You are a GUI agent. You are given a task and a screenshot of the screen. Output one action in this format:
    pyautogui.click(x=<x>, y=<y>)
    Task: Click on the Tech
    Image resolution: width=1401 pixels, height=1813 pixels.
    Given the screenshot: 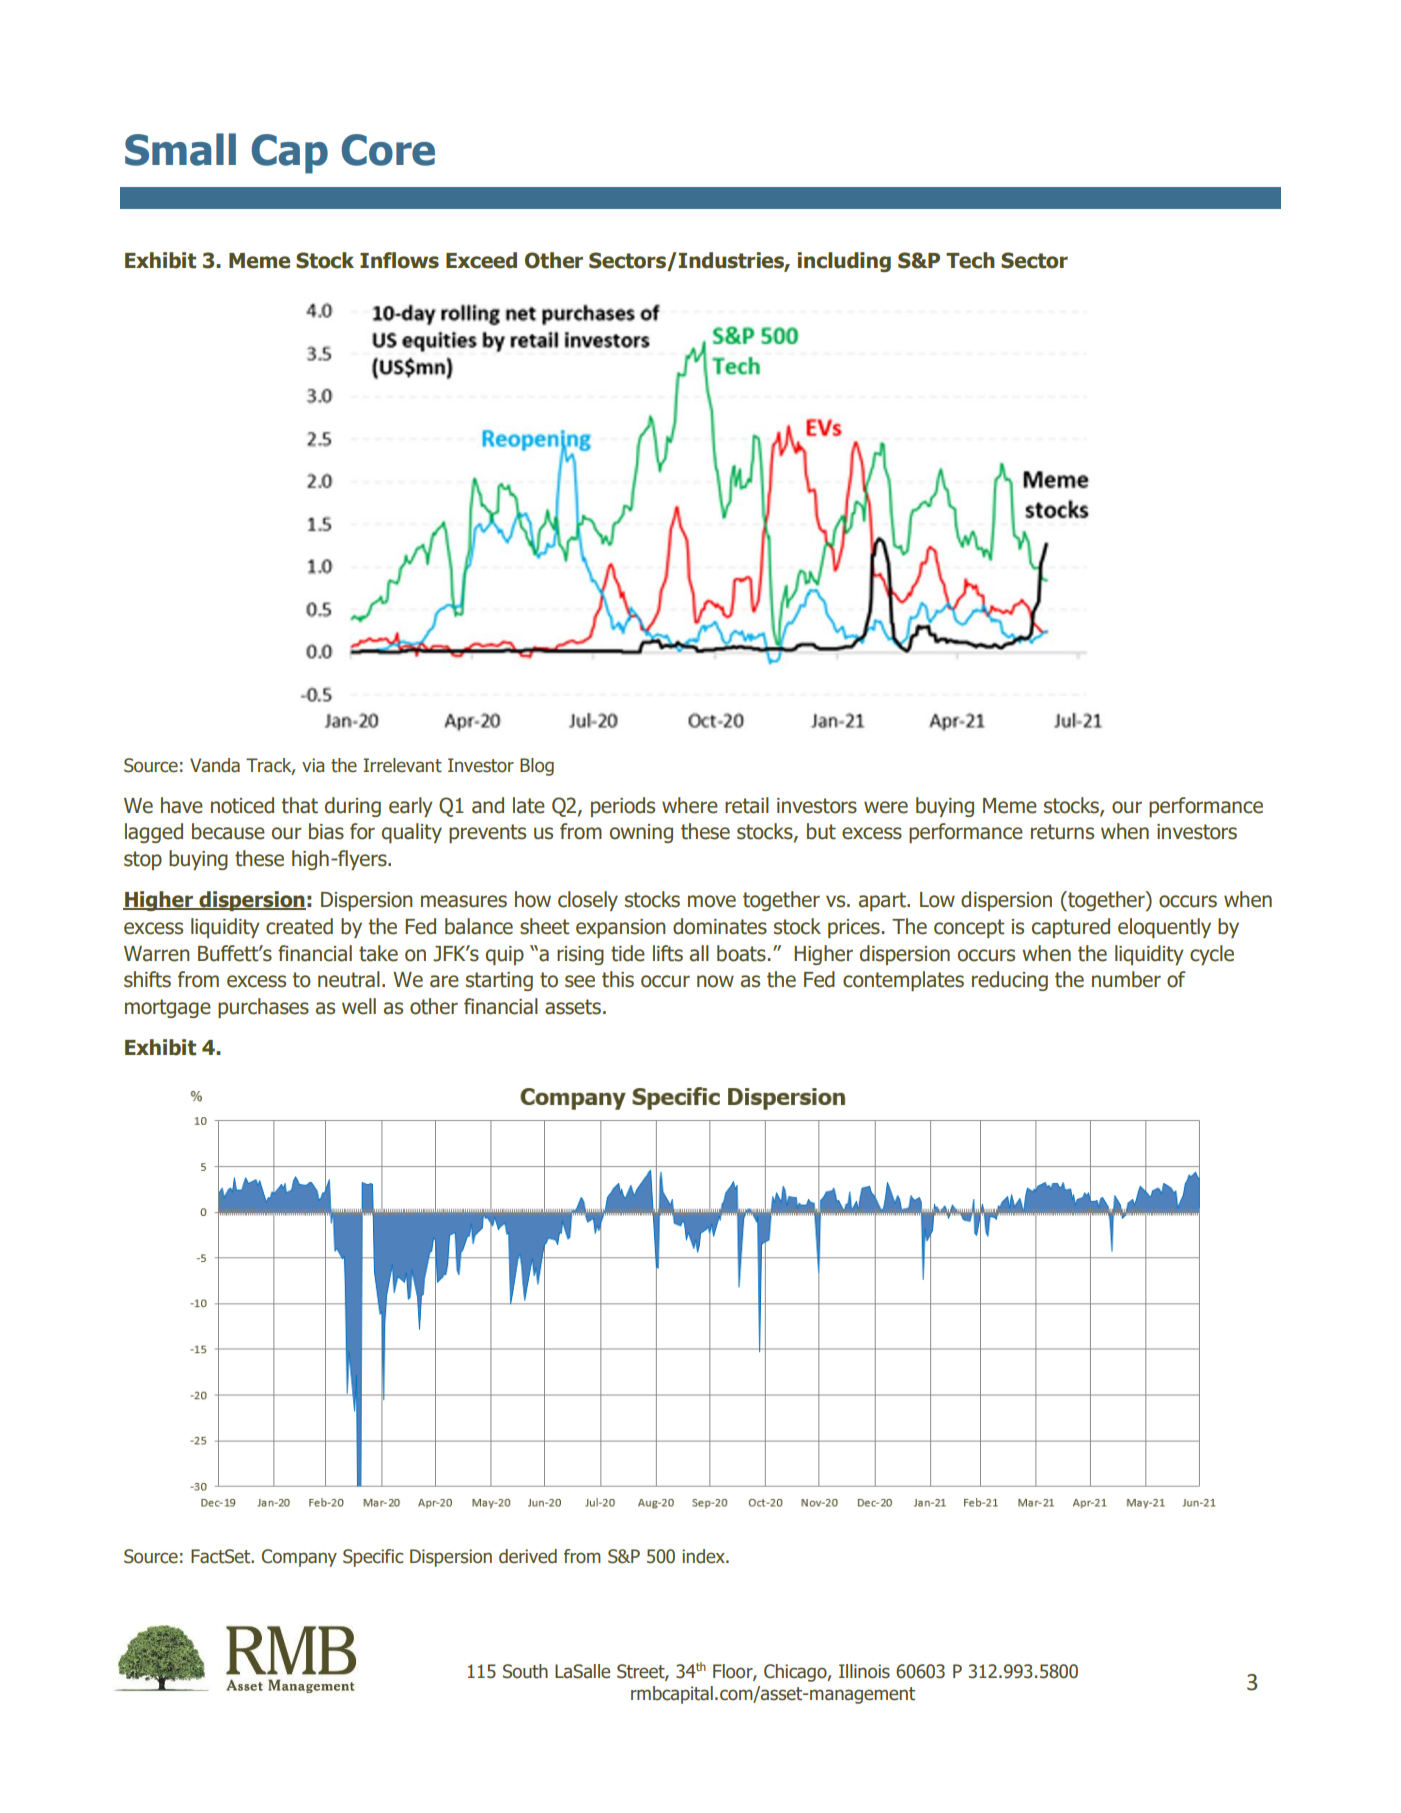 What is the action you would take?
    pyautogui.click(x=970, y=260)
